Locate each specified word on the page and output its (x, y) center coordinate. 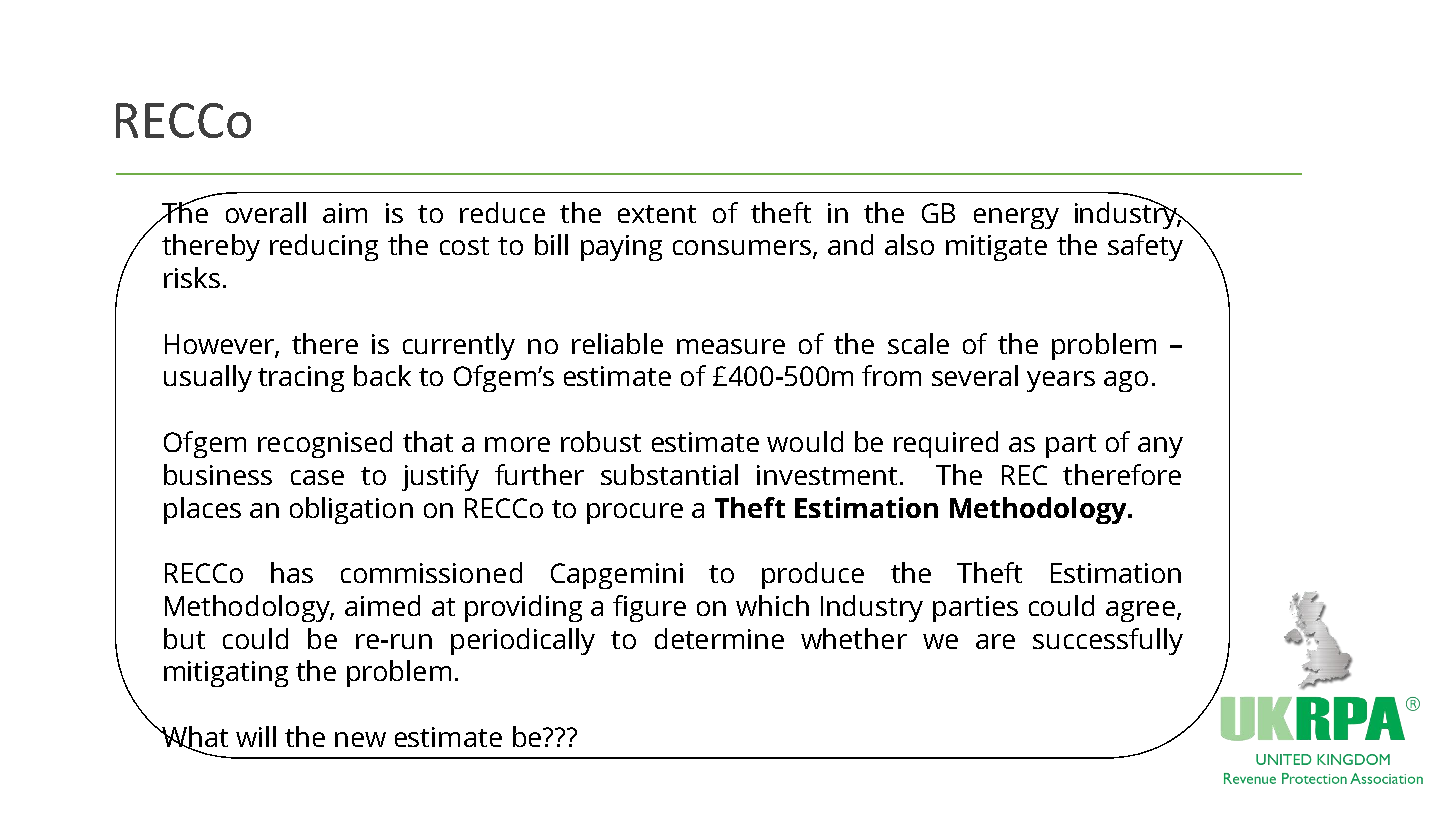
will (256, 736)
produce (813, 575)
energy (1016, 218)
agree (1140, 611)
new (360, 739)
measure (731, 346)
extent (657, 214)
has (292, 572)
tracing (301, 379)
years (1061, 381)
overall (266, 212)
